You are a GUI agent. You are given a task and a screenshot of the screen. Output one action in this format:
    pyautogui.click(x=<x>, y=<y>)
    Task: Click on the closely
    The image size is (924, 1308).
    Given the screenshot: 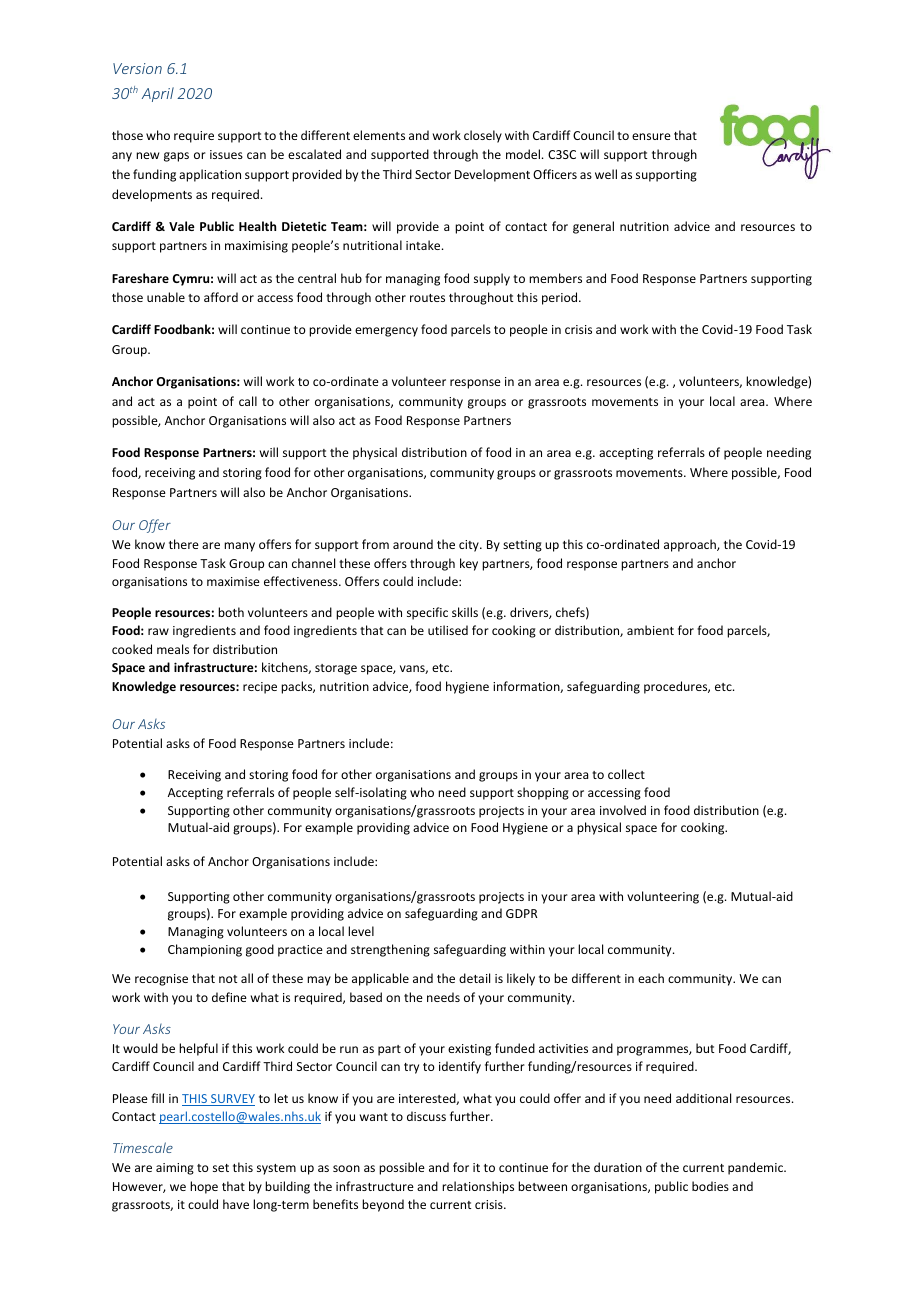 What is the action you would take?
    pyautogui.click(x=483, y=136)
